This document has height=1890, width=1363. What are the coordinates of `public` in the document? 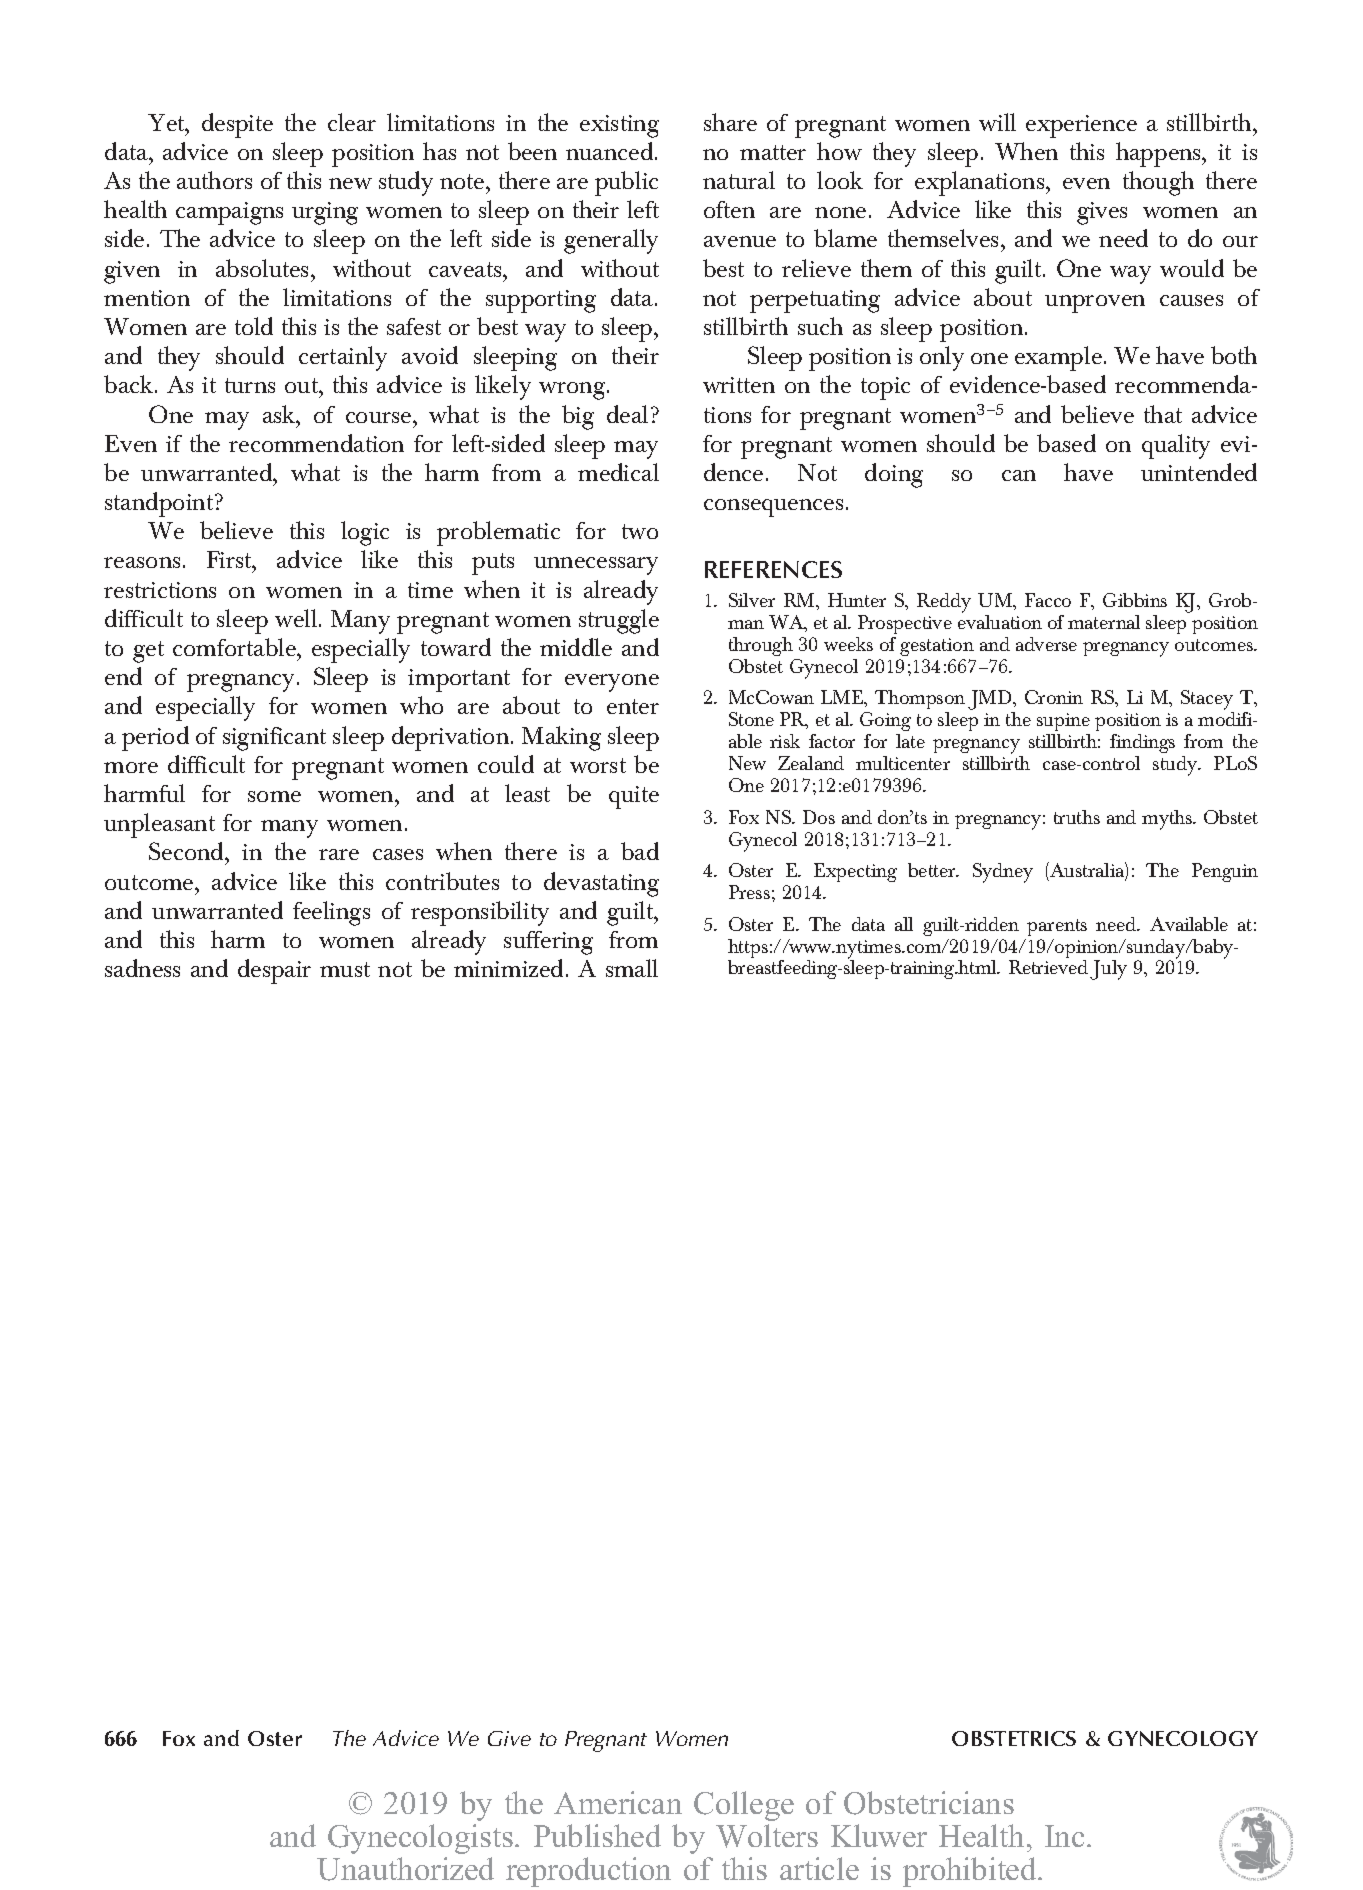 It's located at (626, 183).
